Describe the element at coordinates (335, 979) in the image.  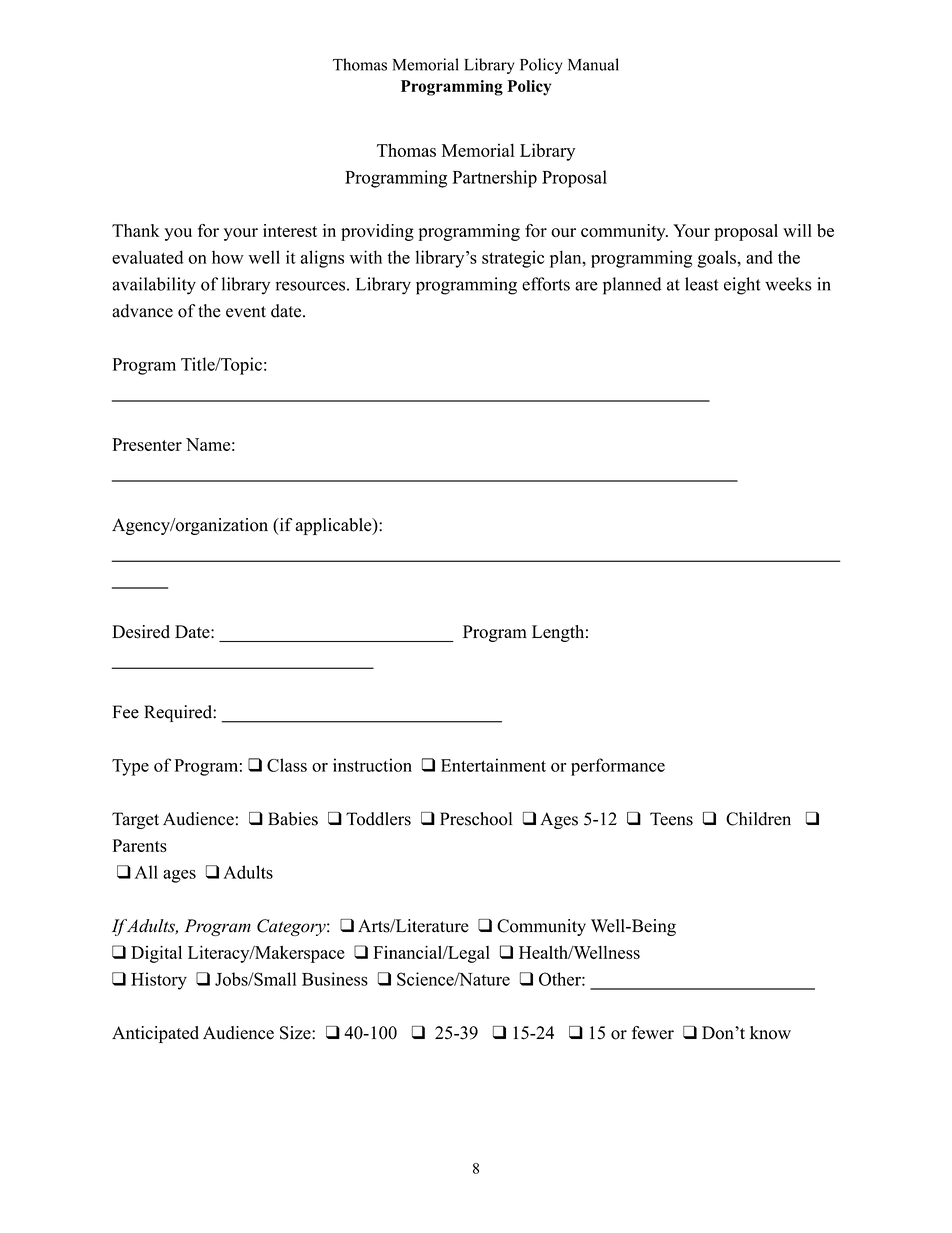
I see `Business` at that location.
